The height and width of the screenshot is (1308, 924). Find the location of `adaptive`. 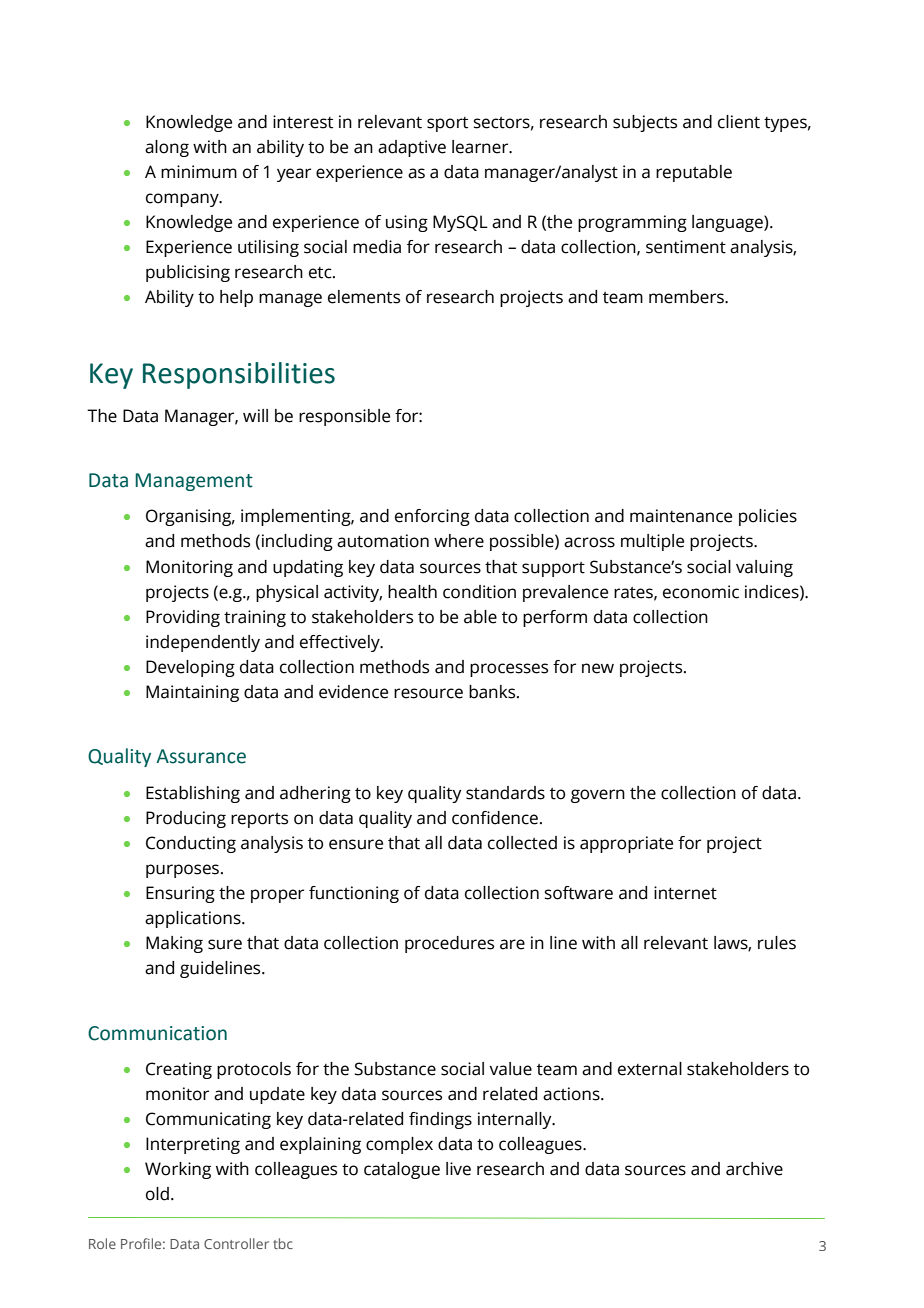

adaptive is located at coordinates (412, 148).
